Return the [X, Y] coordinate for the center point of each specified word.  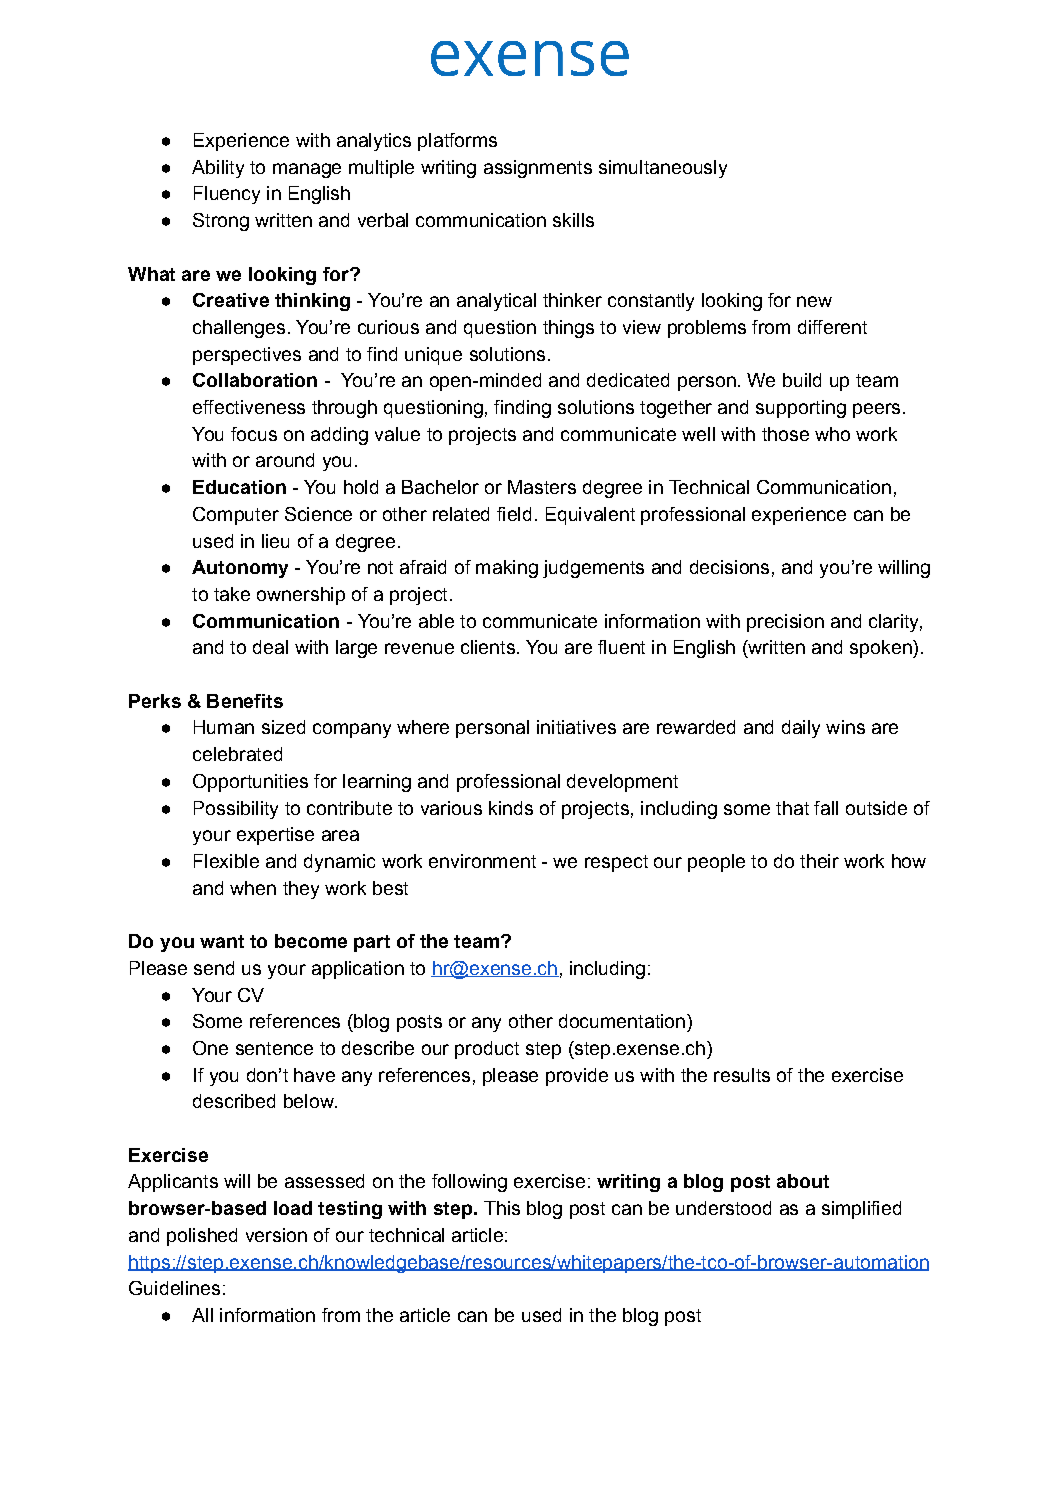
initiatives [576, 727]
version [276, 1235]
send [214, 968]
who [832, 434]
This [502, 1208]
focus [254, 434]
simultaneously [663, 169]
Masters [542, 487]
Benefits [245, 701]
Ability [218, 169]
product [487, 1050]
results [742, 1075]
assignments [538, 169]
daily [801, 729]
